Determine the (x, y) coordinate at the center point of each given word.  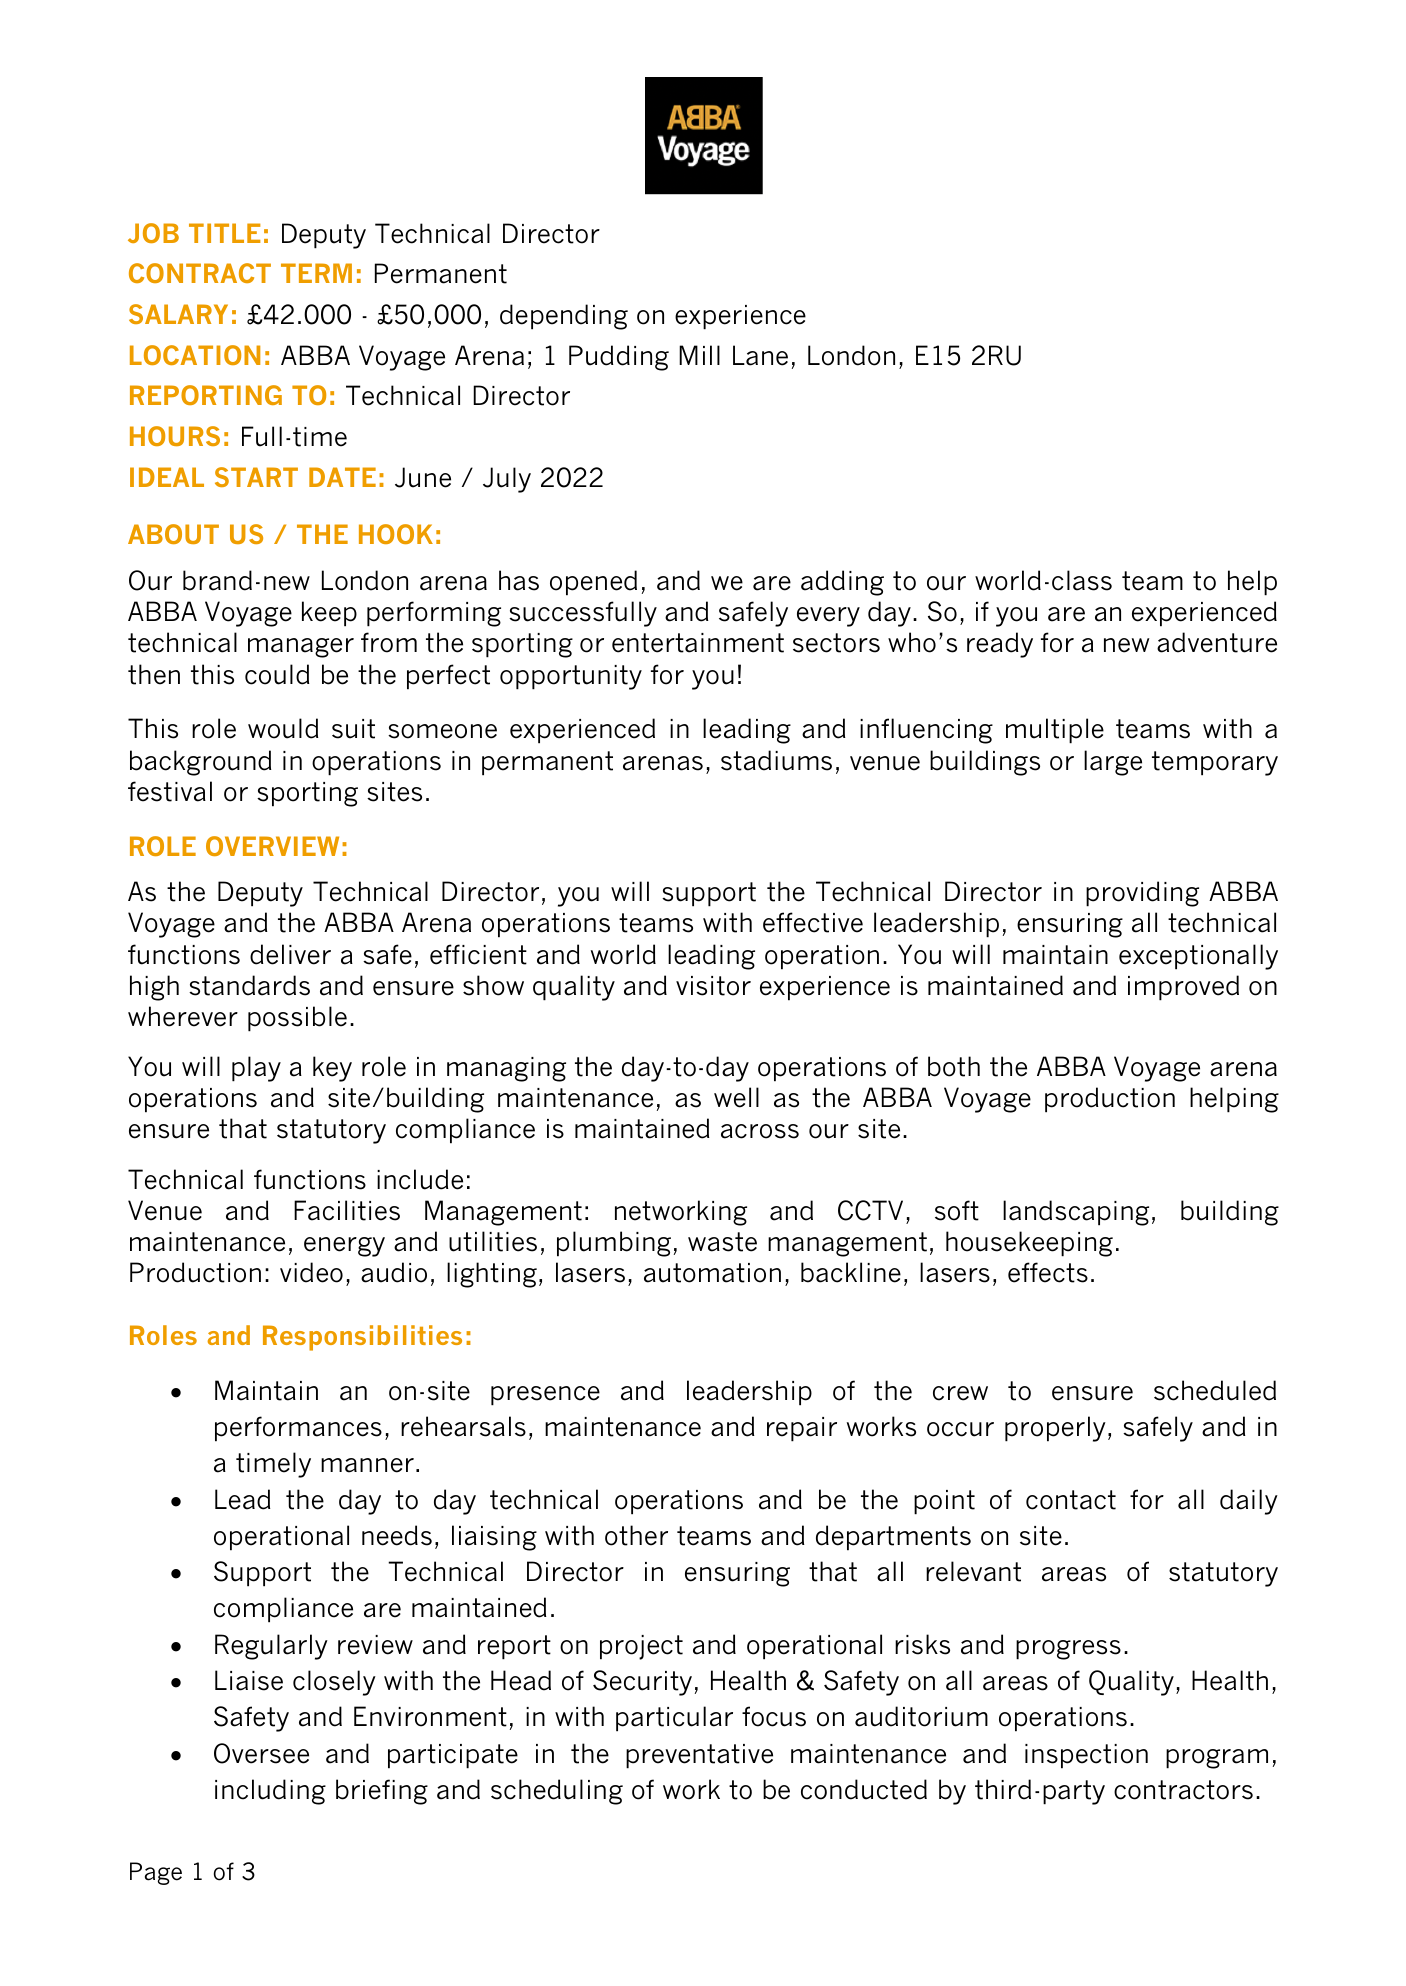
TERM (316, 273)
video (311, 1272)
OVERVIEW (272, 846)
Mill (699, 355)
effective (813, 922)
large (1113, 763)
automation (712, 1273)
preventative (699, 1756)
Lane (760, 355)
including (270, 1792)
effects (1048, 1272)
